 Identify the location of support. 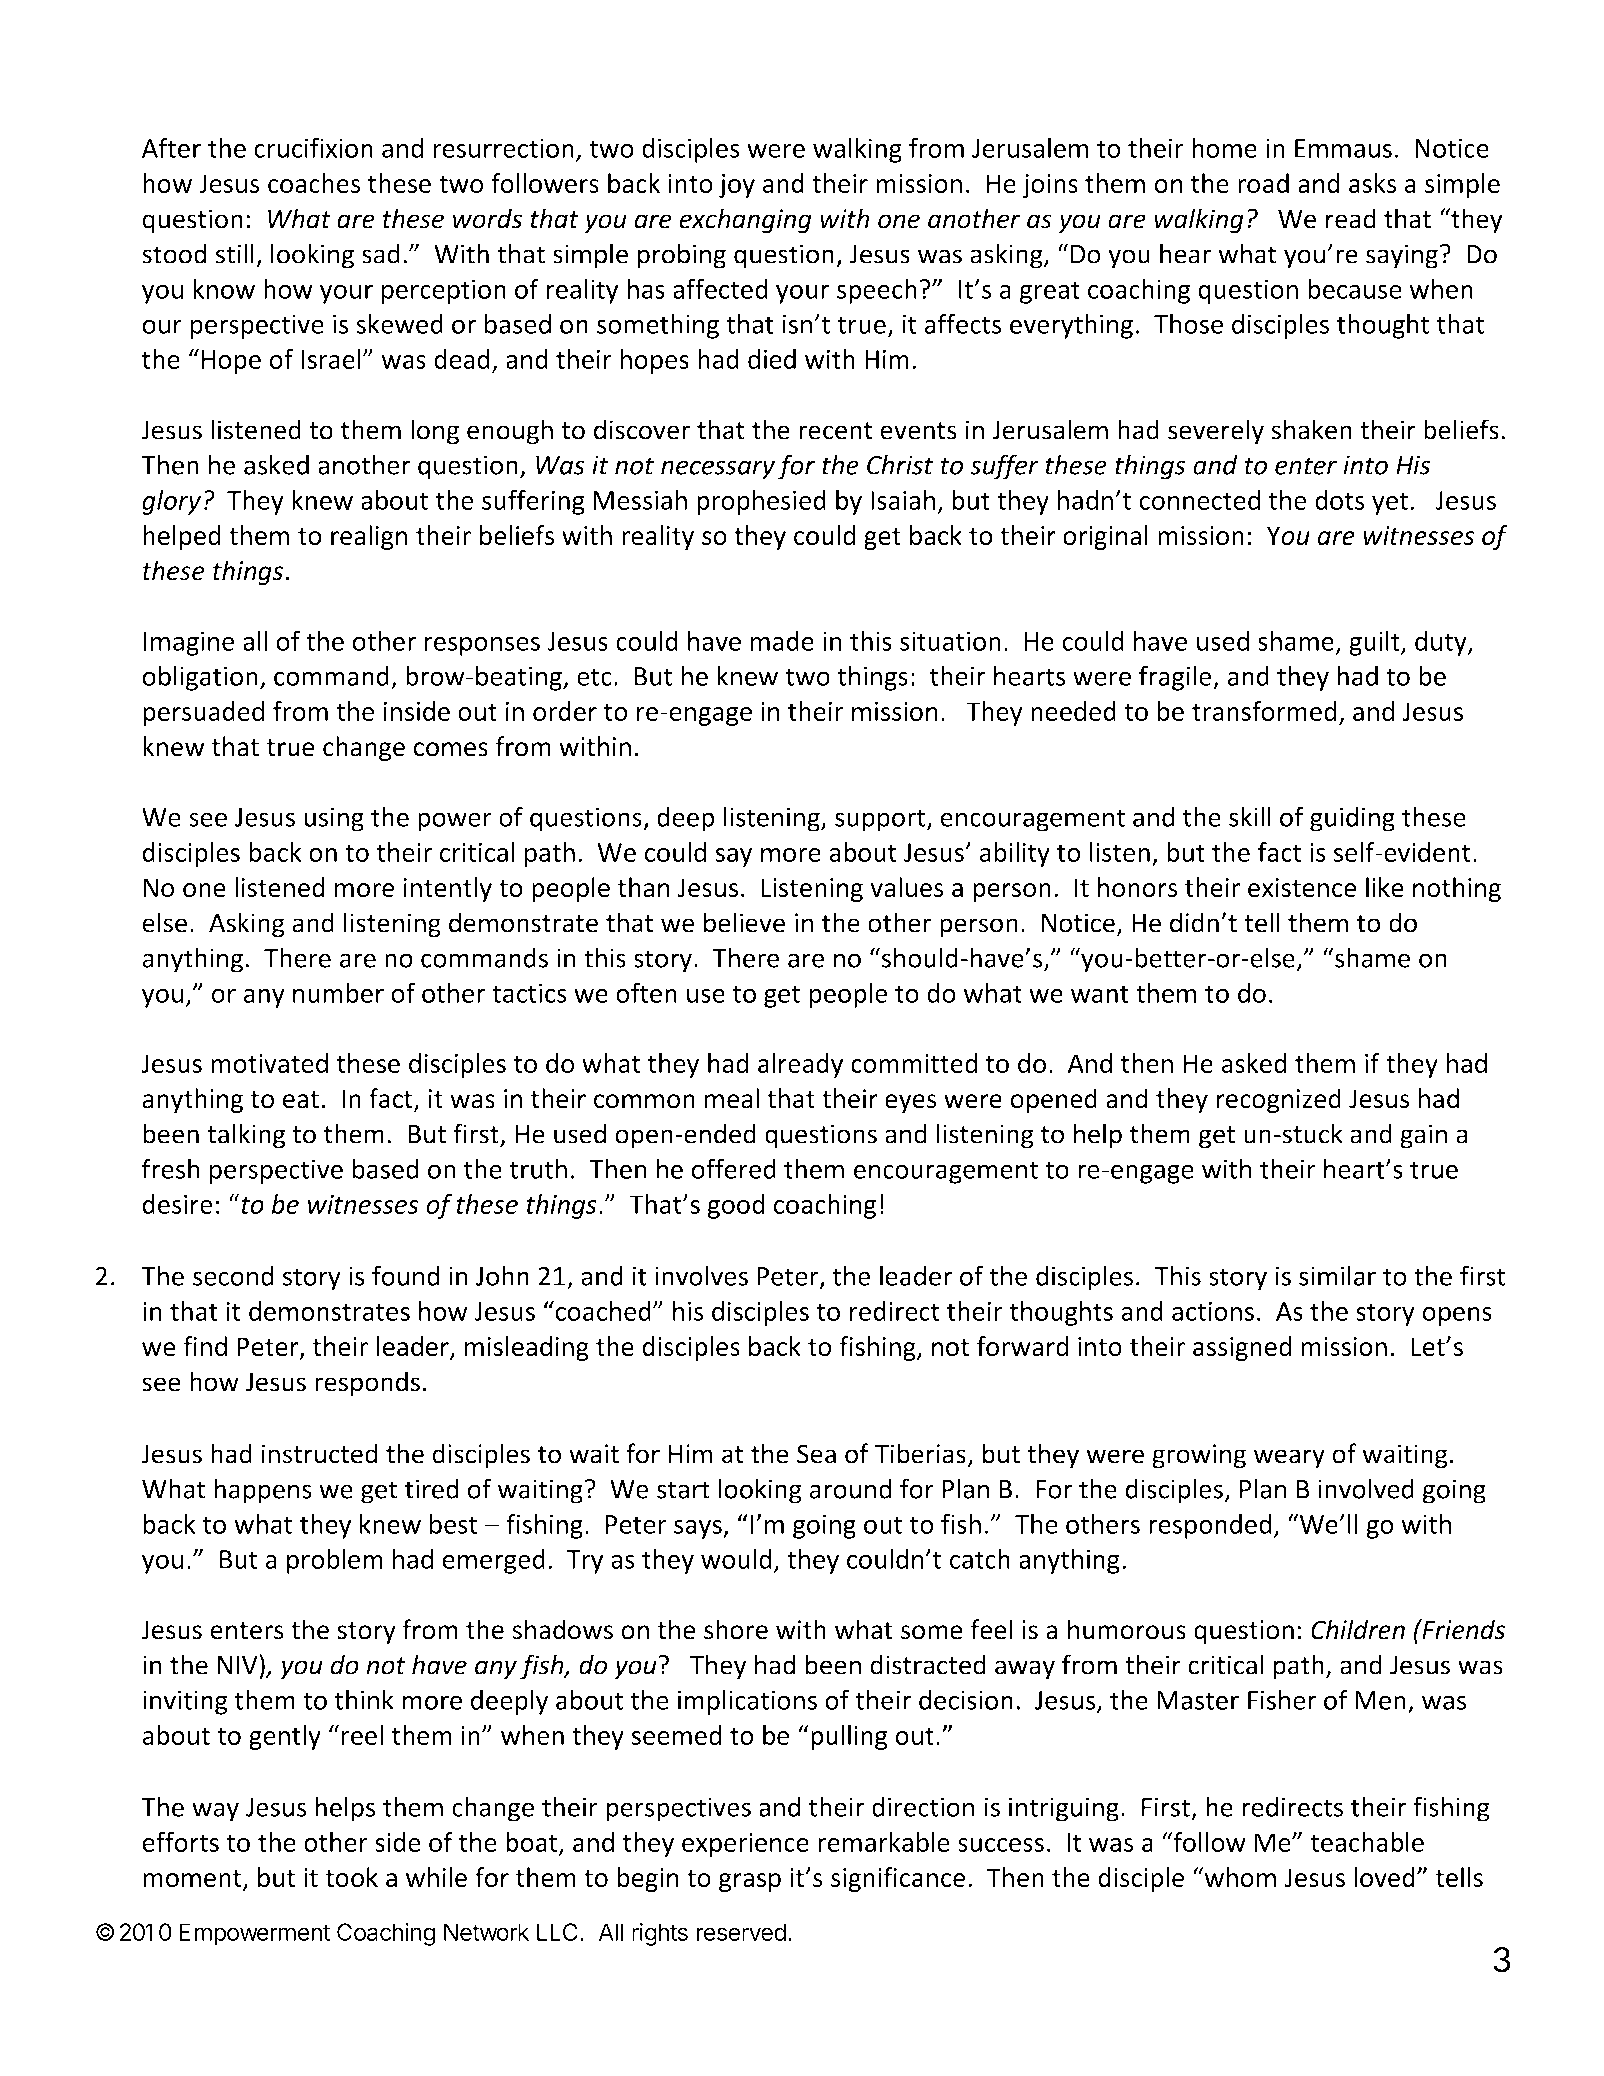
(881, 820).
